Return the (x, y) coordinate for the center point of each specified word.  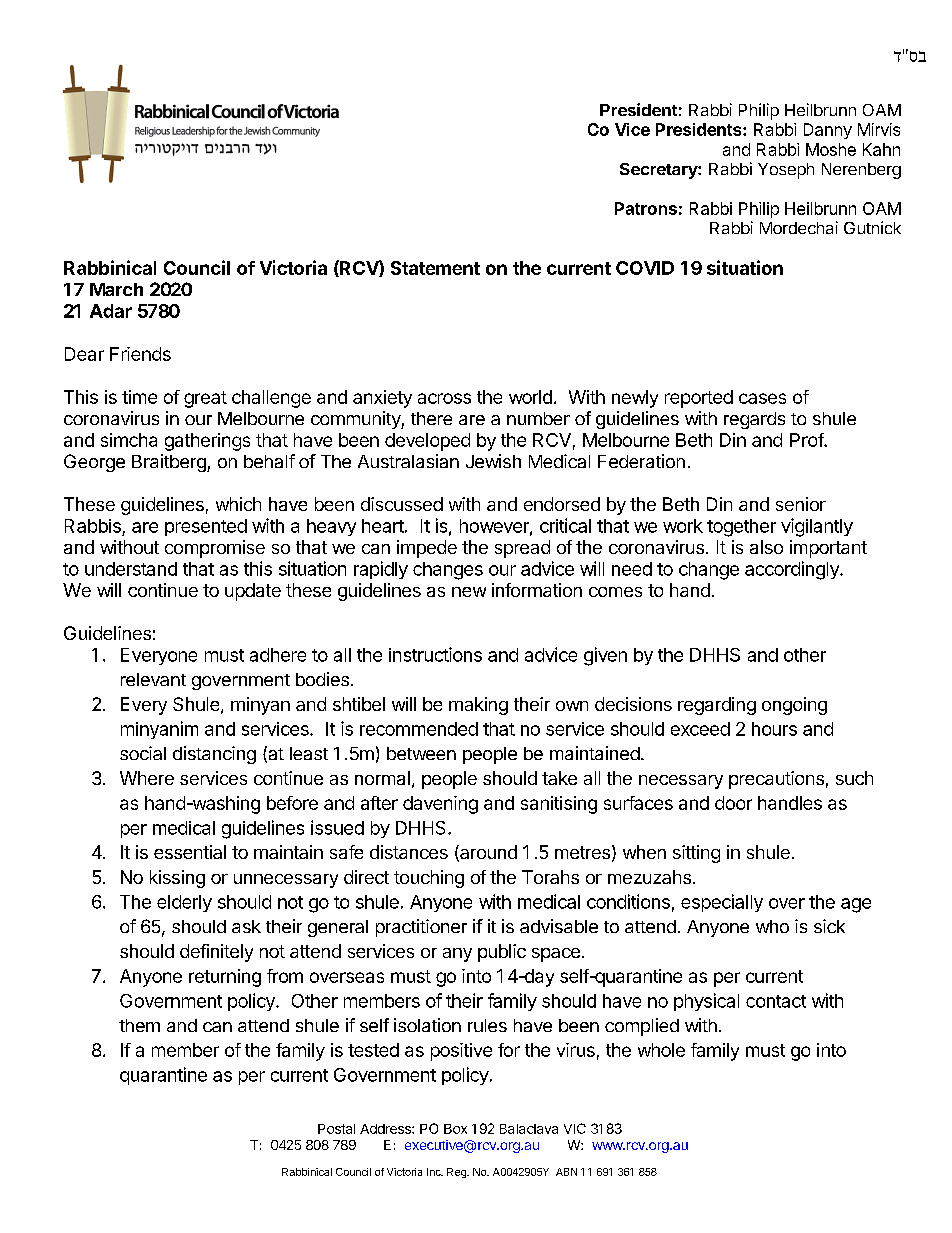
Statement (435, 268)
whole (661, 1050)
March (116, 289)
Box (455, 1129)
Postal (336, 1129)
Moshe (831, 149)
